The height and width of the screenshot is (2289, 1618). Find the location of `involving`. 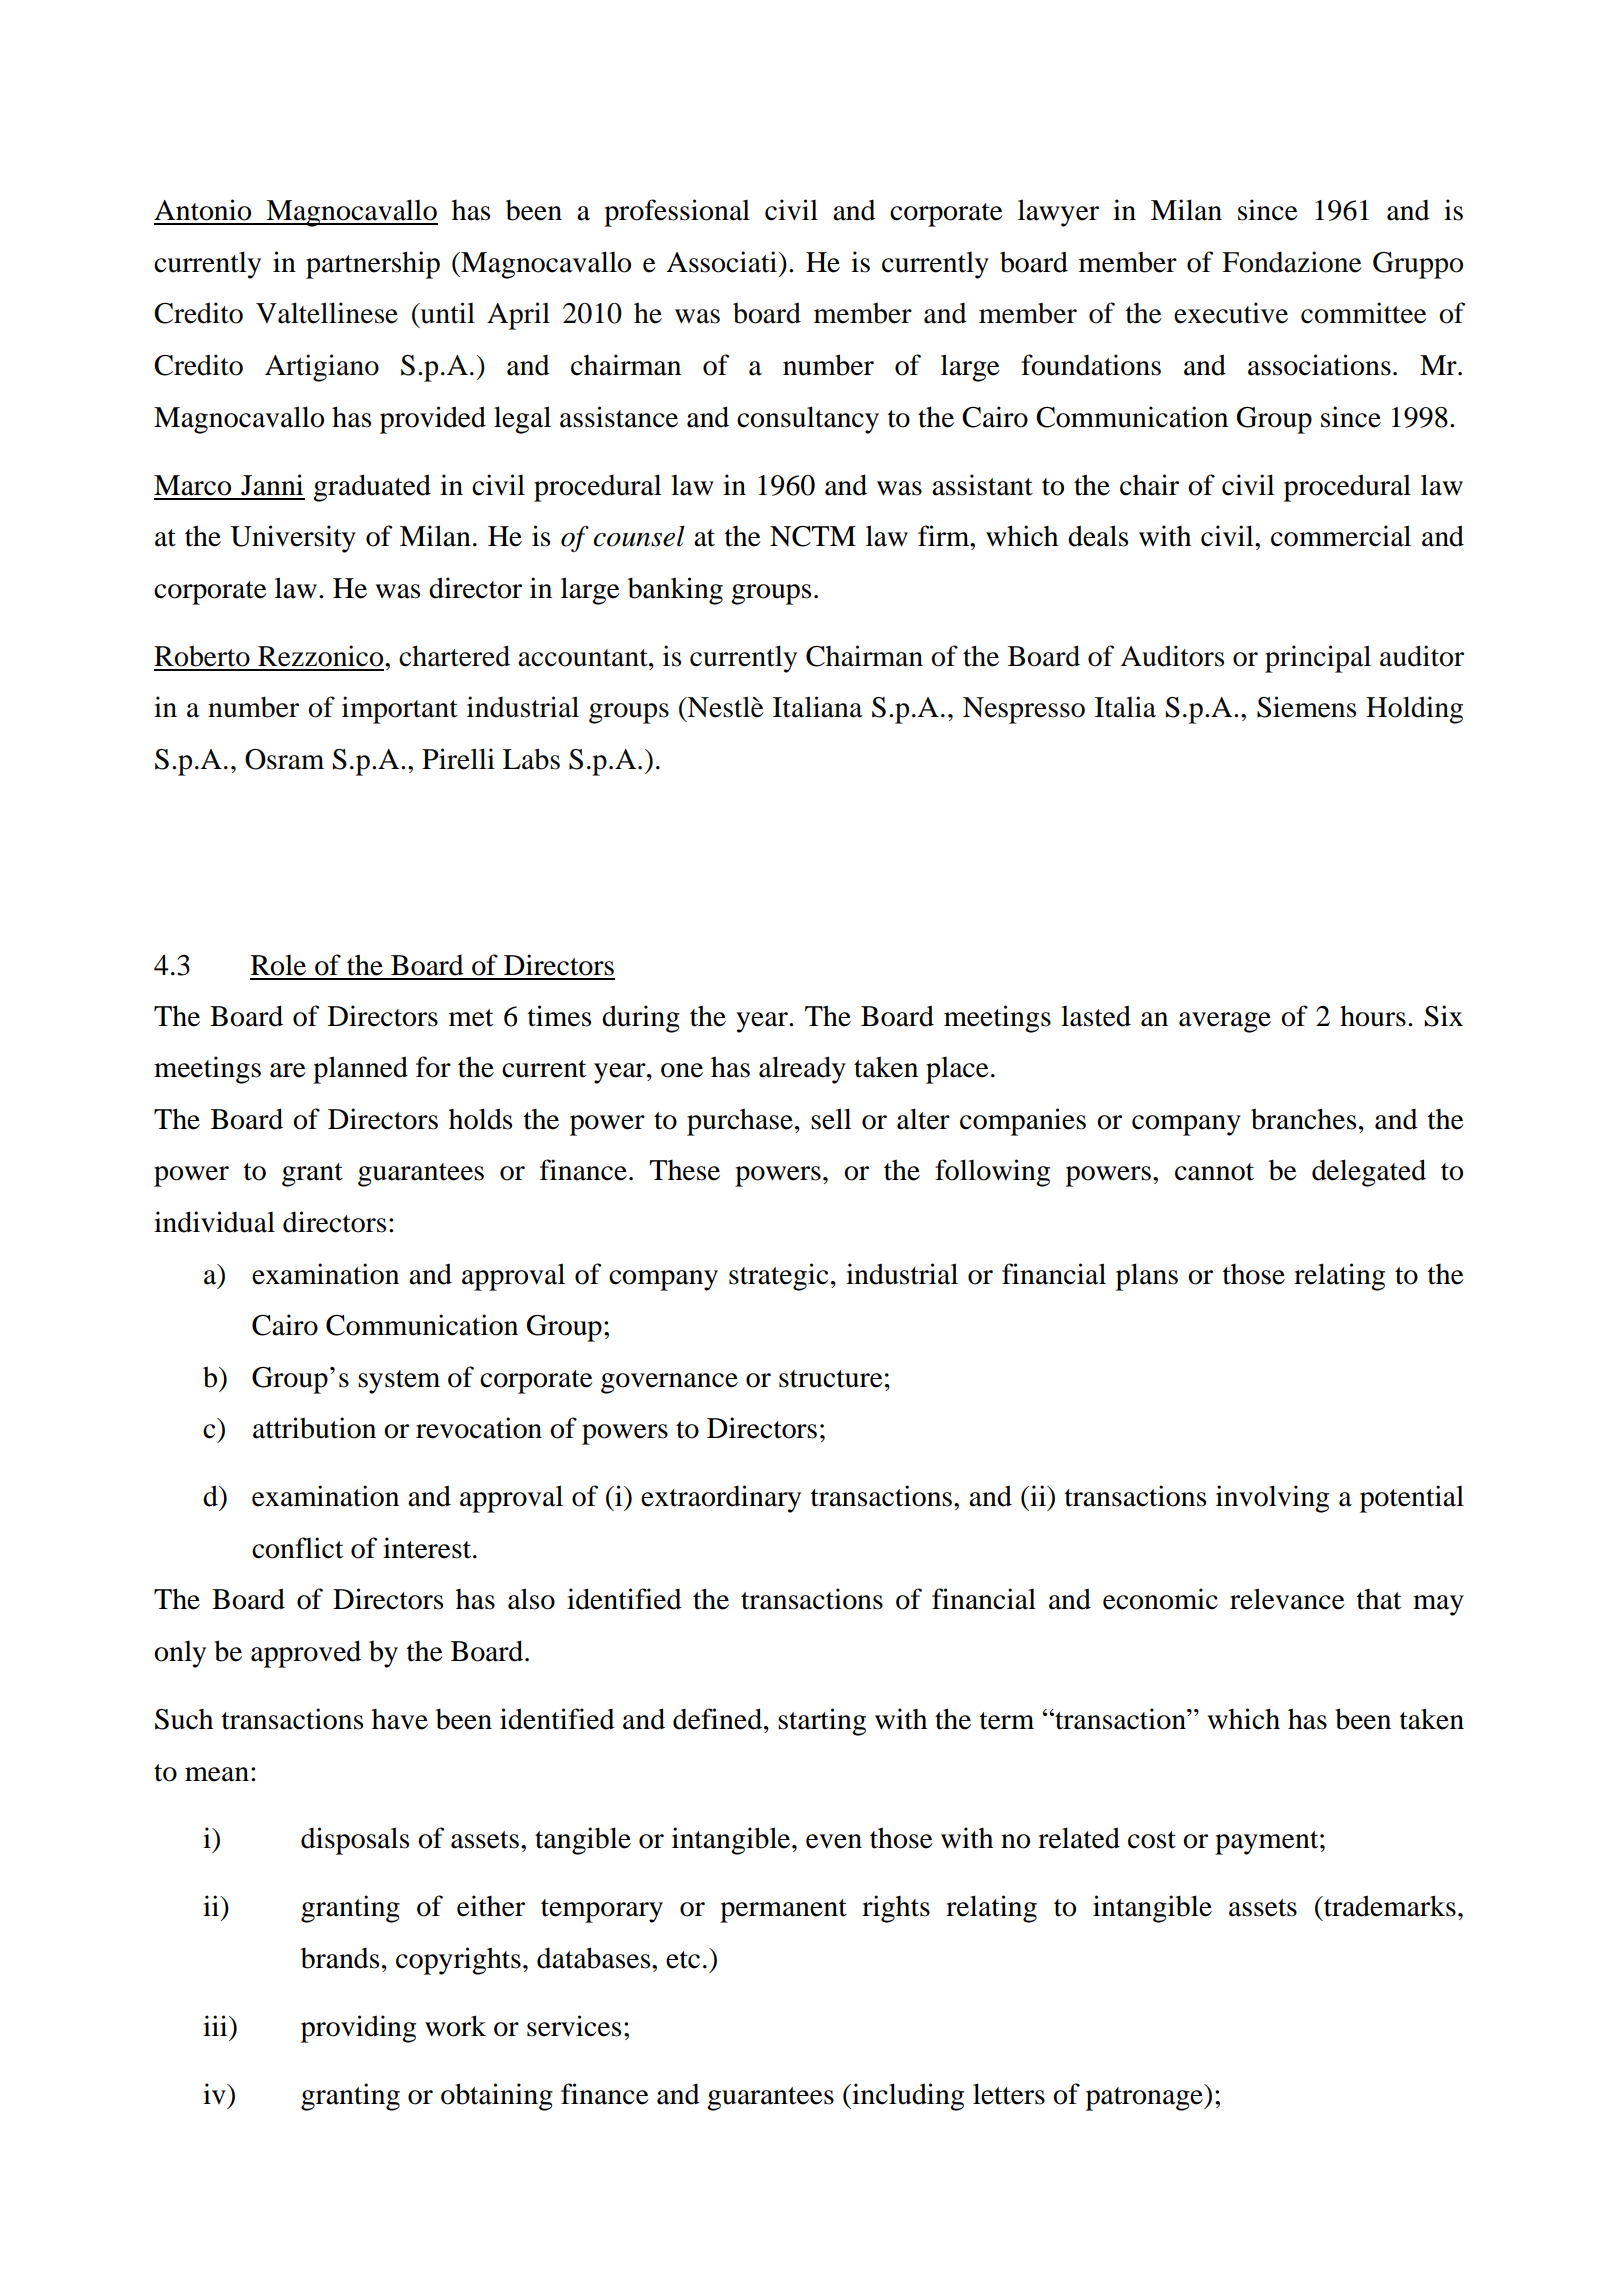

involving is located at coordinates (1272, 1499).
